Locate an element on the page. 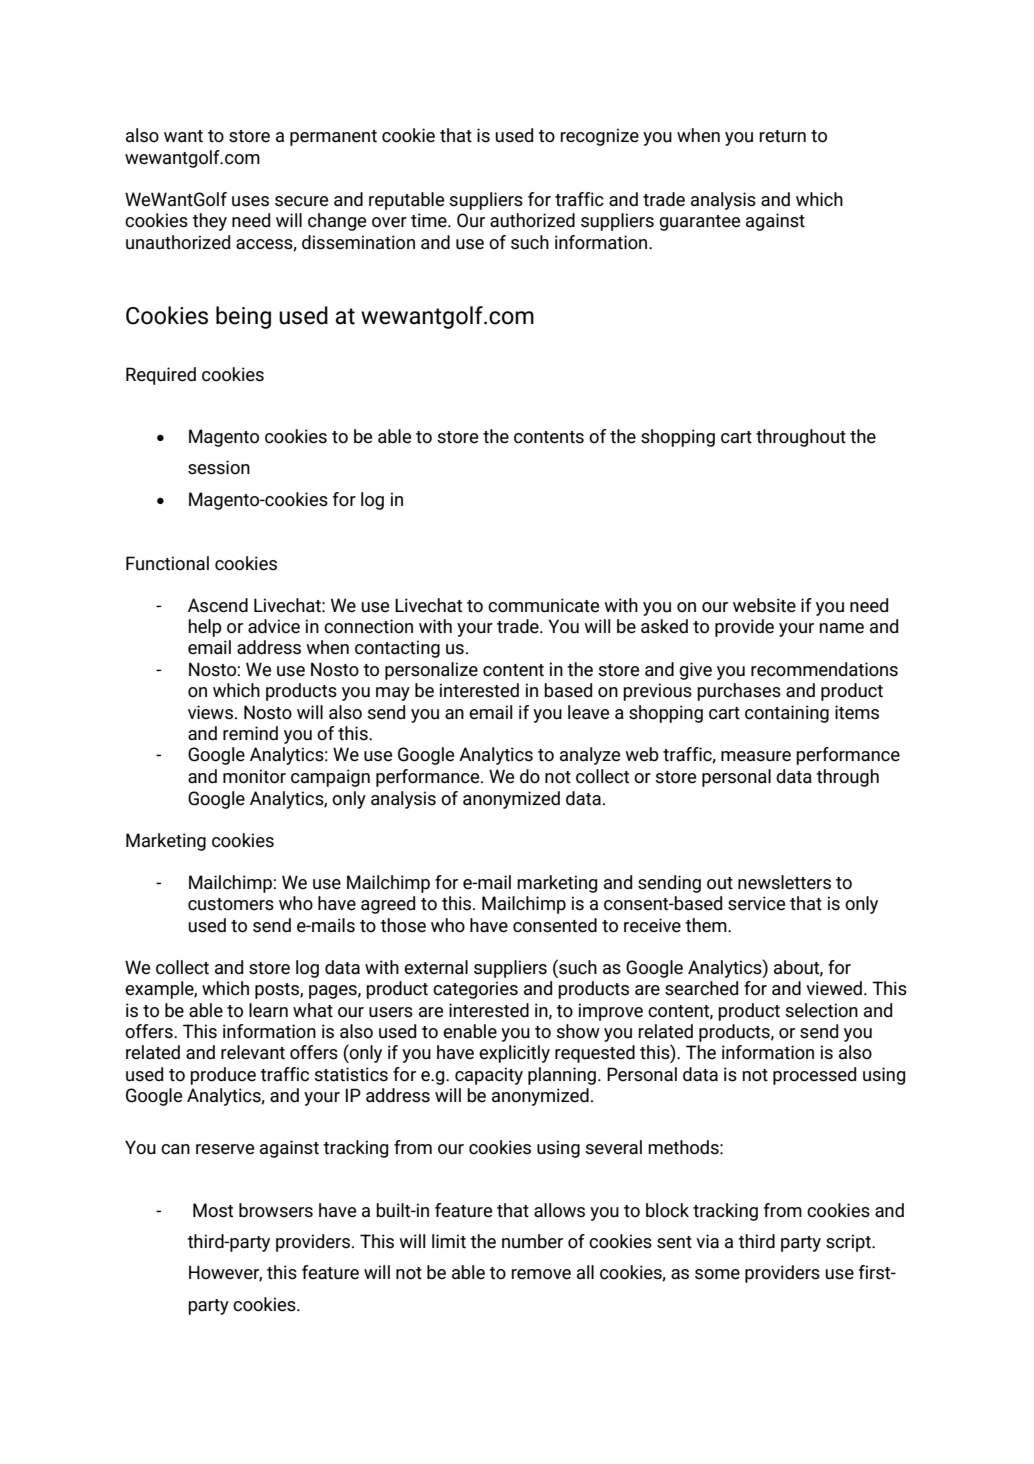 This image has height=1464, width=1034. remind is located at coordinates (250, 733).
